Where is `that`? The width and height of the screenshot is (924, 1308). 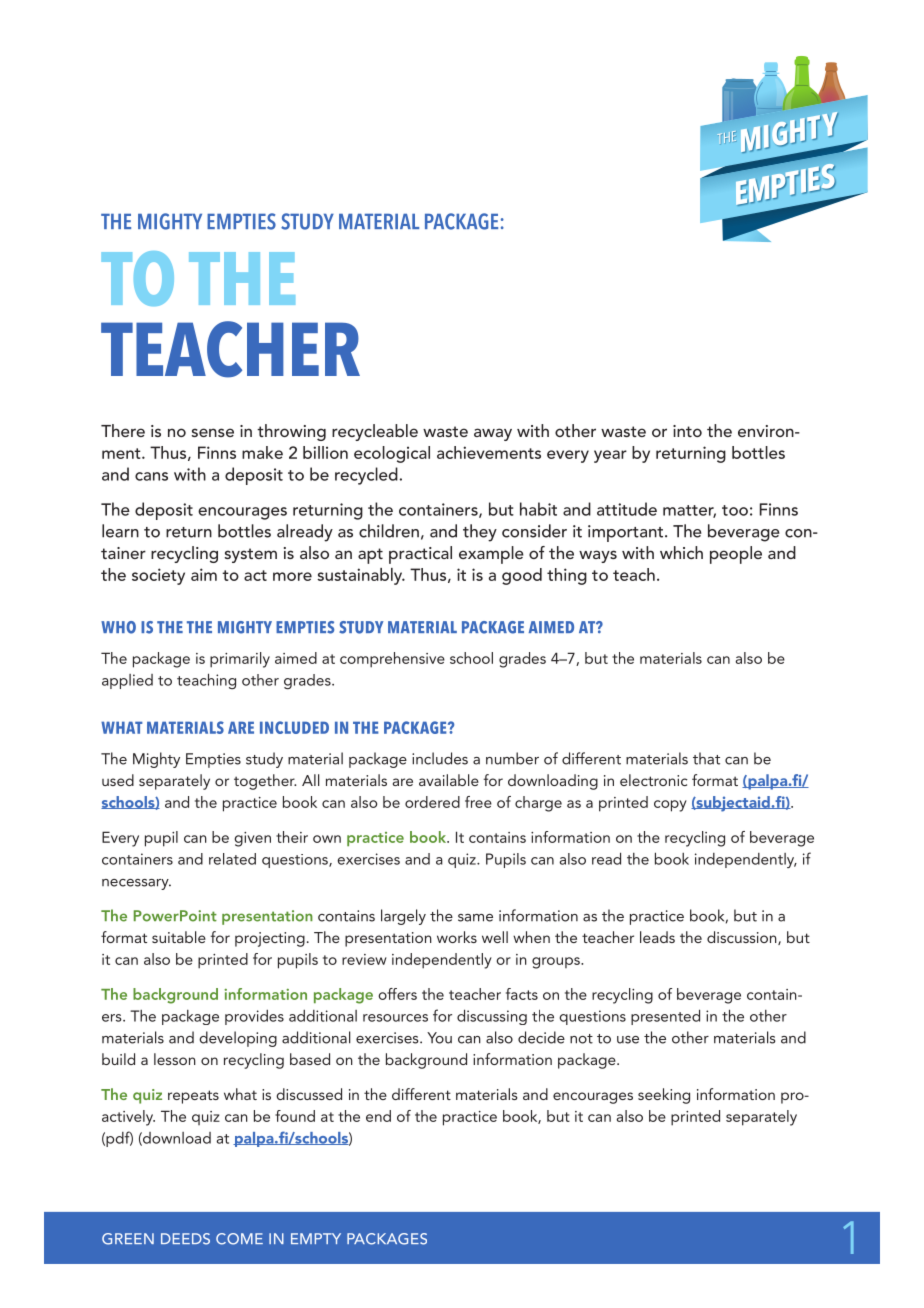 that is located at coordinates (706, 758).
